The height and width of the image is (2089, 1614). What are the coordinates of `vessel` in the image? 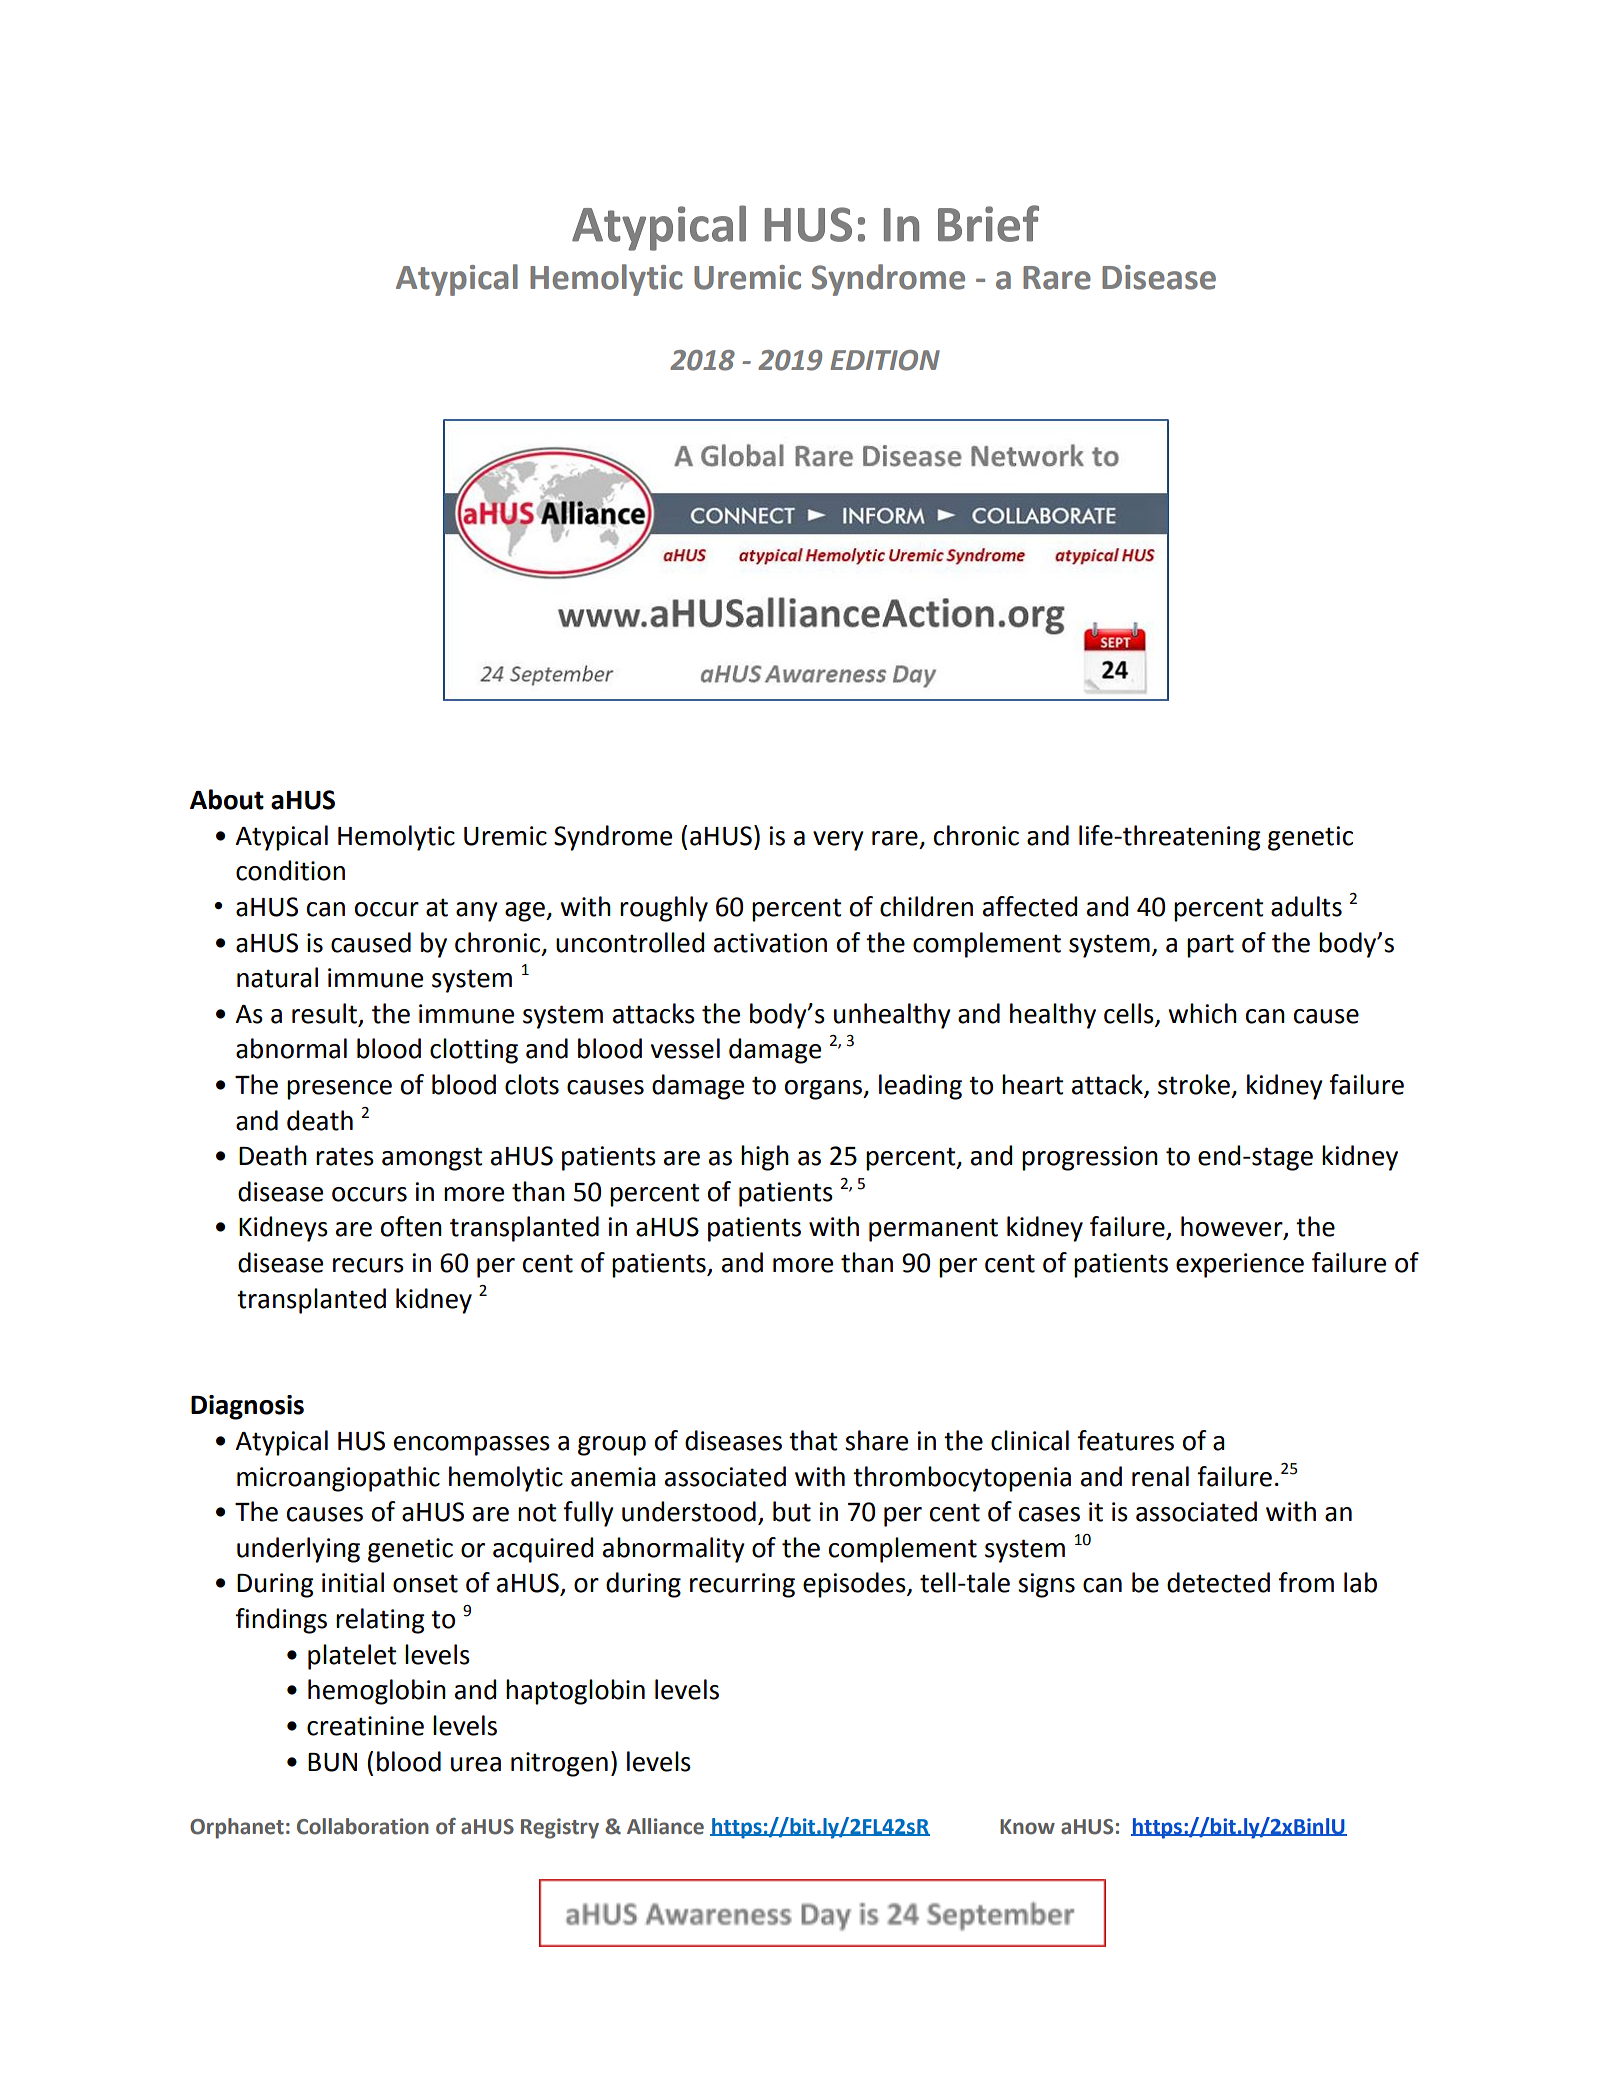 It's located at (685, 1048).
